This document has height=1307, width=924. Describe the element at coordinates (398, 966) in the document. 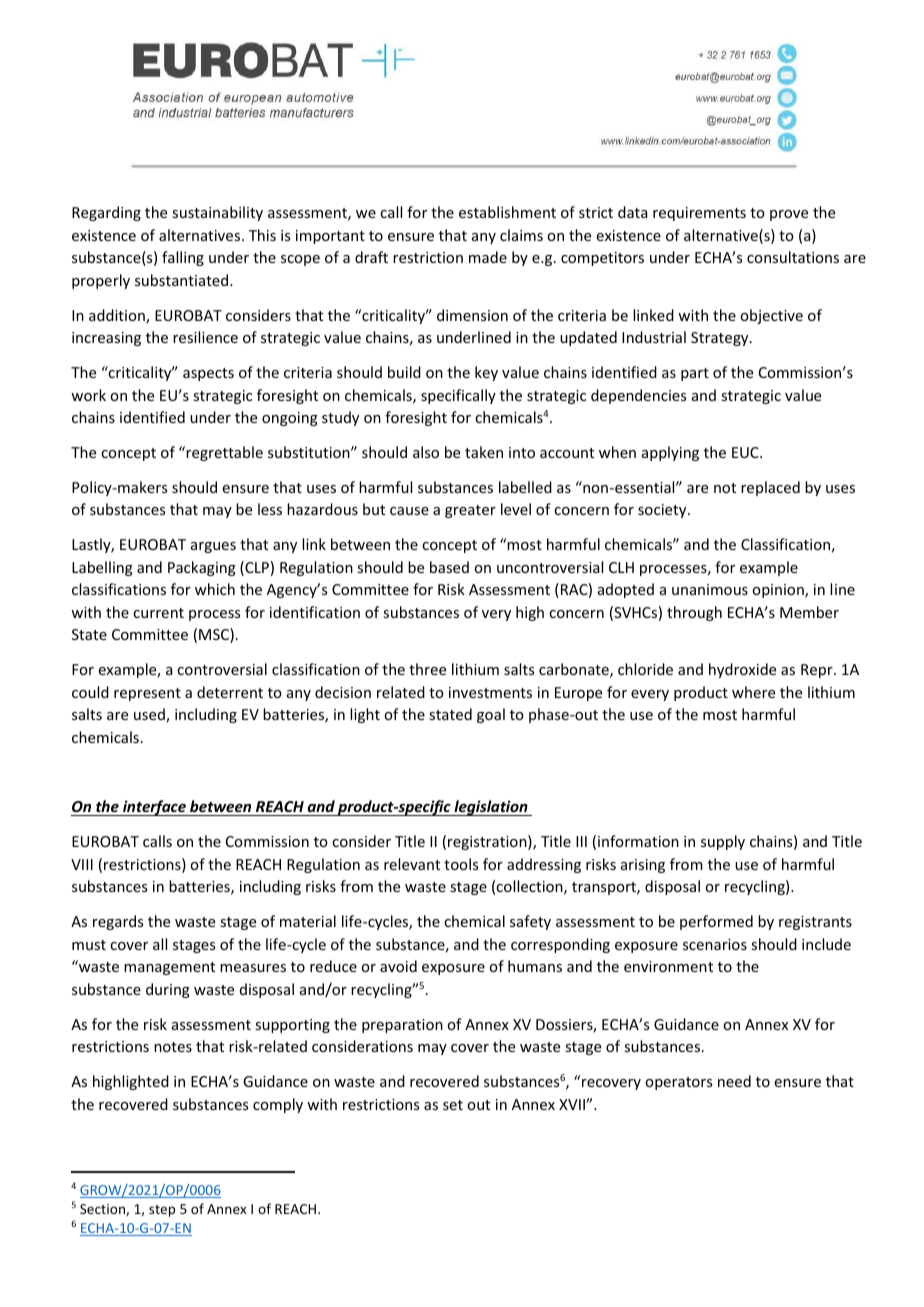

I see `avoid` at that location.
